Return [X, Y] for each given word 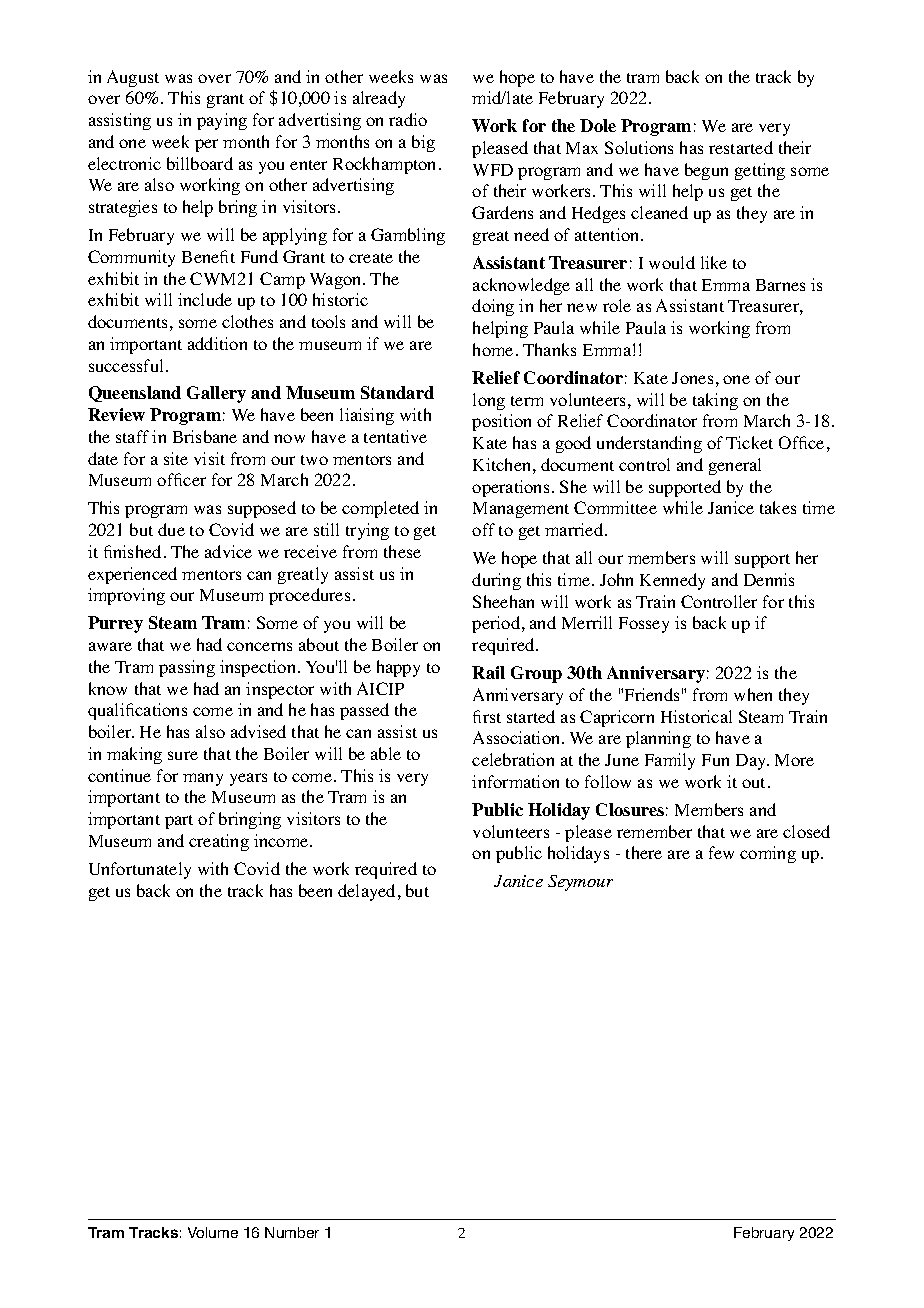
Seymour [580, 883]
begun [706, 171]
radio [408, 119]
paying [222, 121]
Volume [213, 1232]
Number [292, 1232]
